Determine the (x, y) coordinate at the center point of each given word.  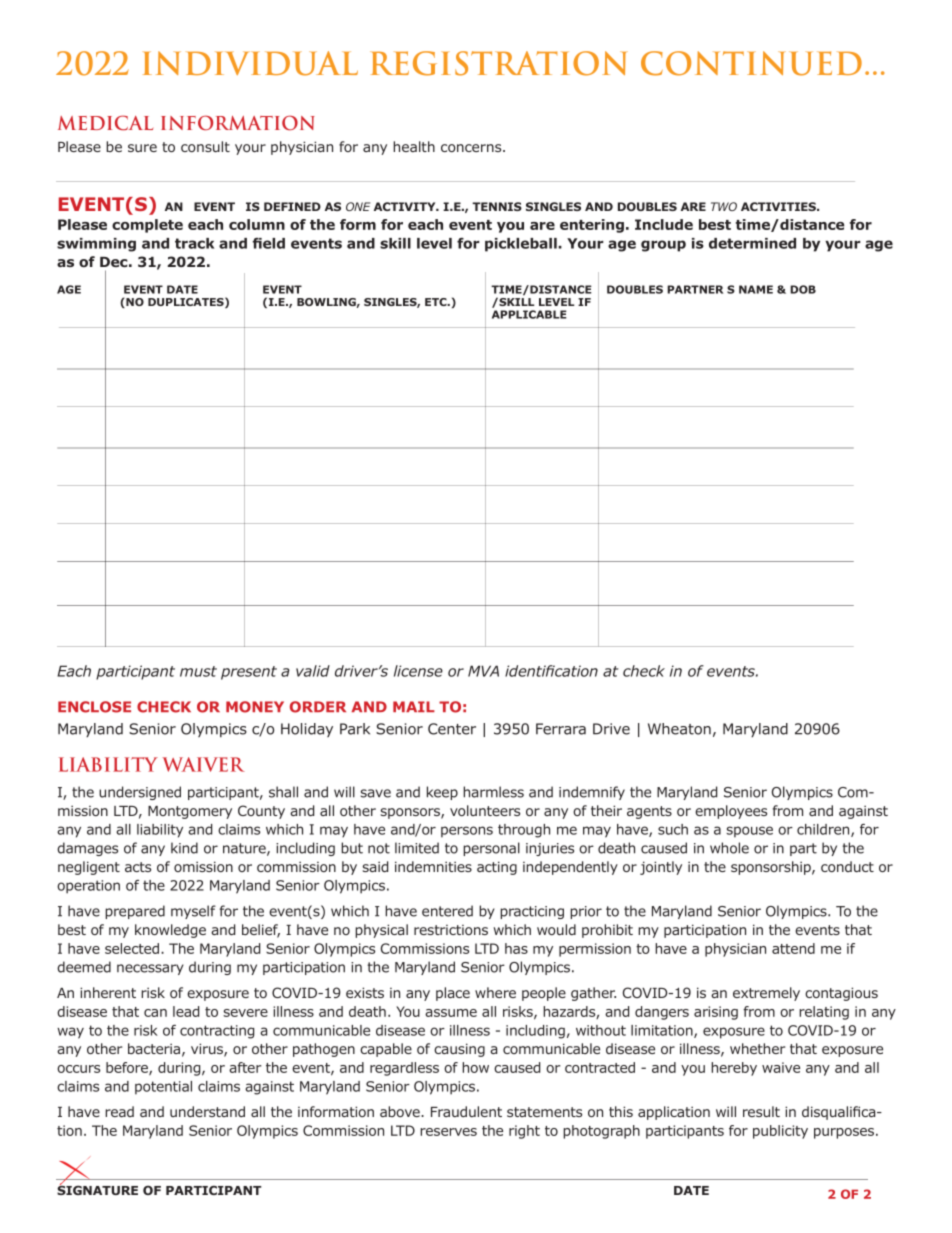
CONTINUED (751, 63)
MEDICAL (105, 123)
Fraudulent (466, 1111)
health (414, 146)
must (198, 671)
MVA (483, 671)
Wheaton (679, 729)
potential (163, 1088)
